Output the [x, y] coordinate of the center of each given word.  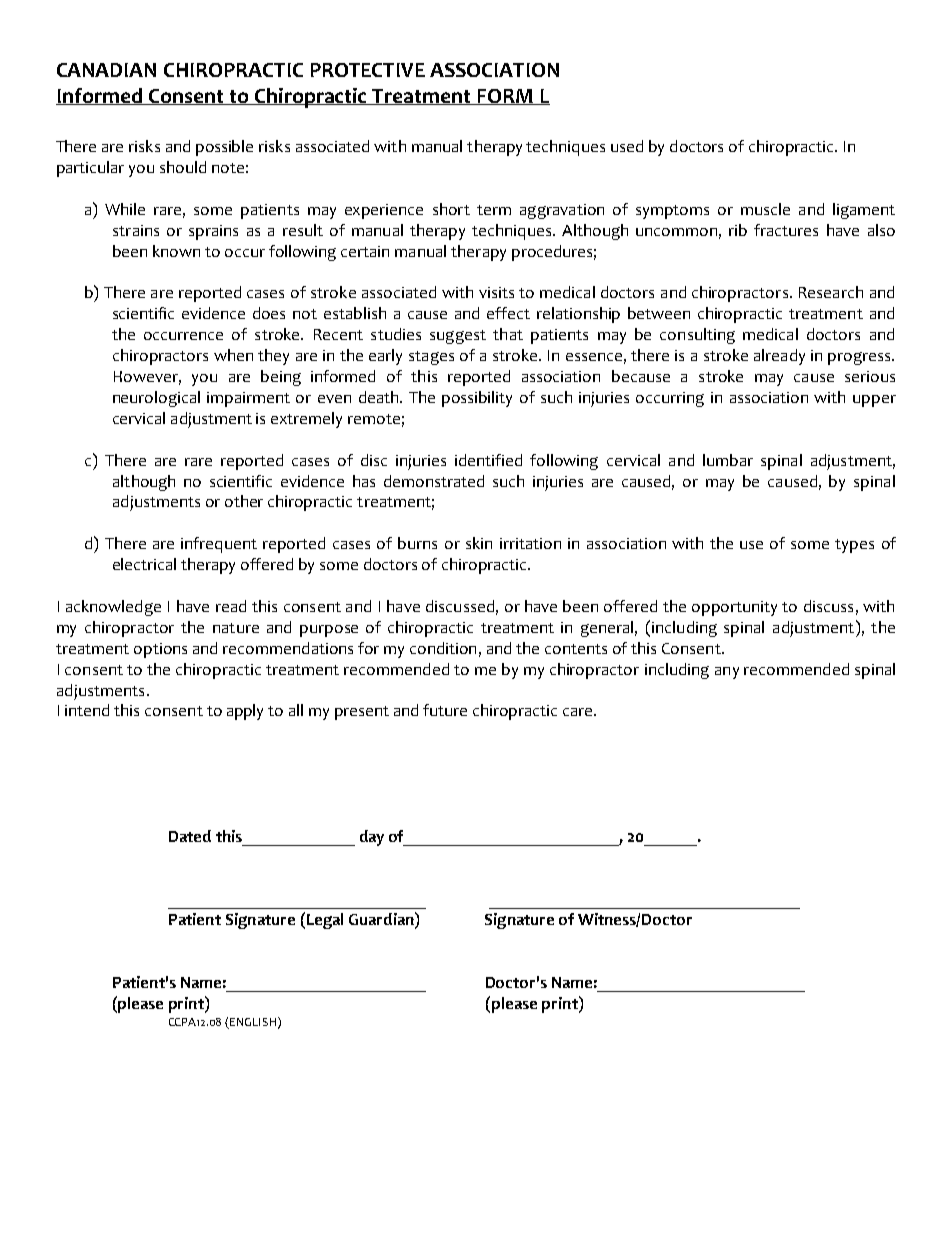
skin [479, 543]
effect [508, 313]
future [445, 710]
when [233, 355]
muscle [765, 209]
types [854, 546]
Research [831, 292]
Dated [190, 836]
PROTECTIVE [368, 70]
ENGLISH [253, 1022]
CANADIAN [106, 70]
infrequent [219, 545]
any [727, 673]
